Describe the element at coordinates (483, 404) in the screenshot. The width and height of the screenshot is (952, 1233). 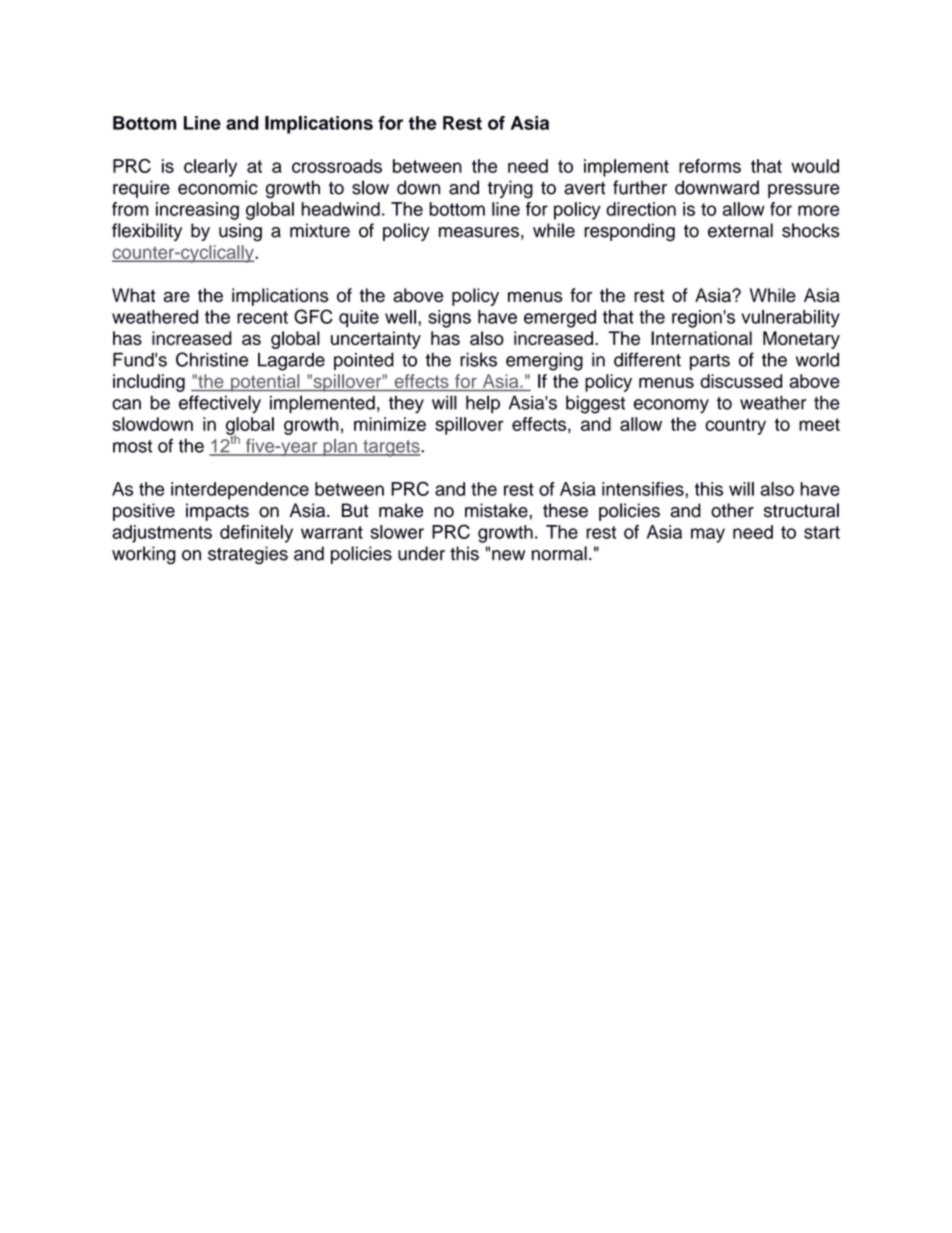
I see `help` at that location.
